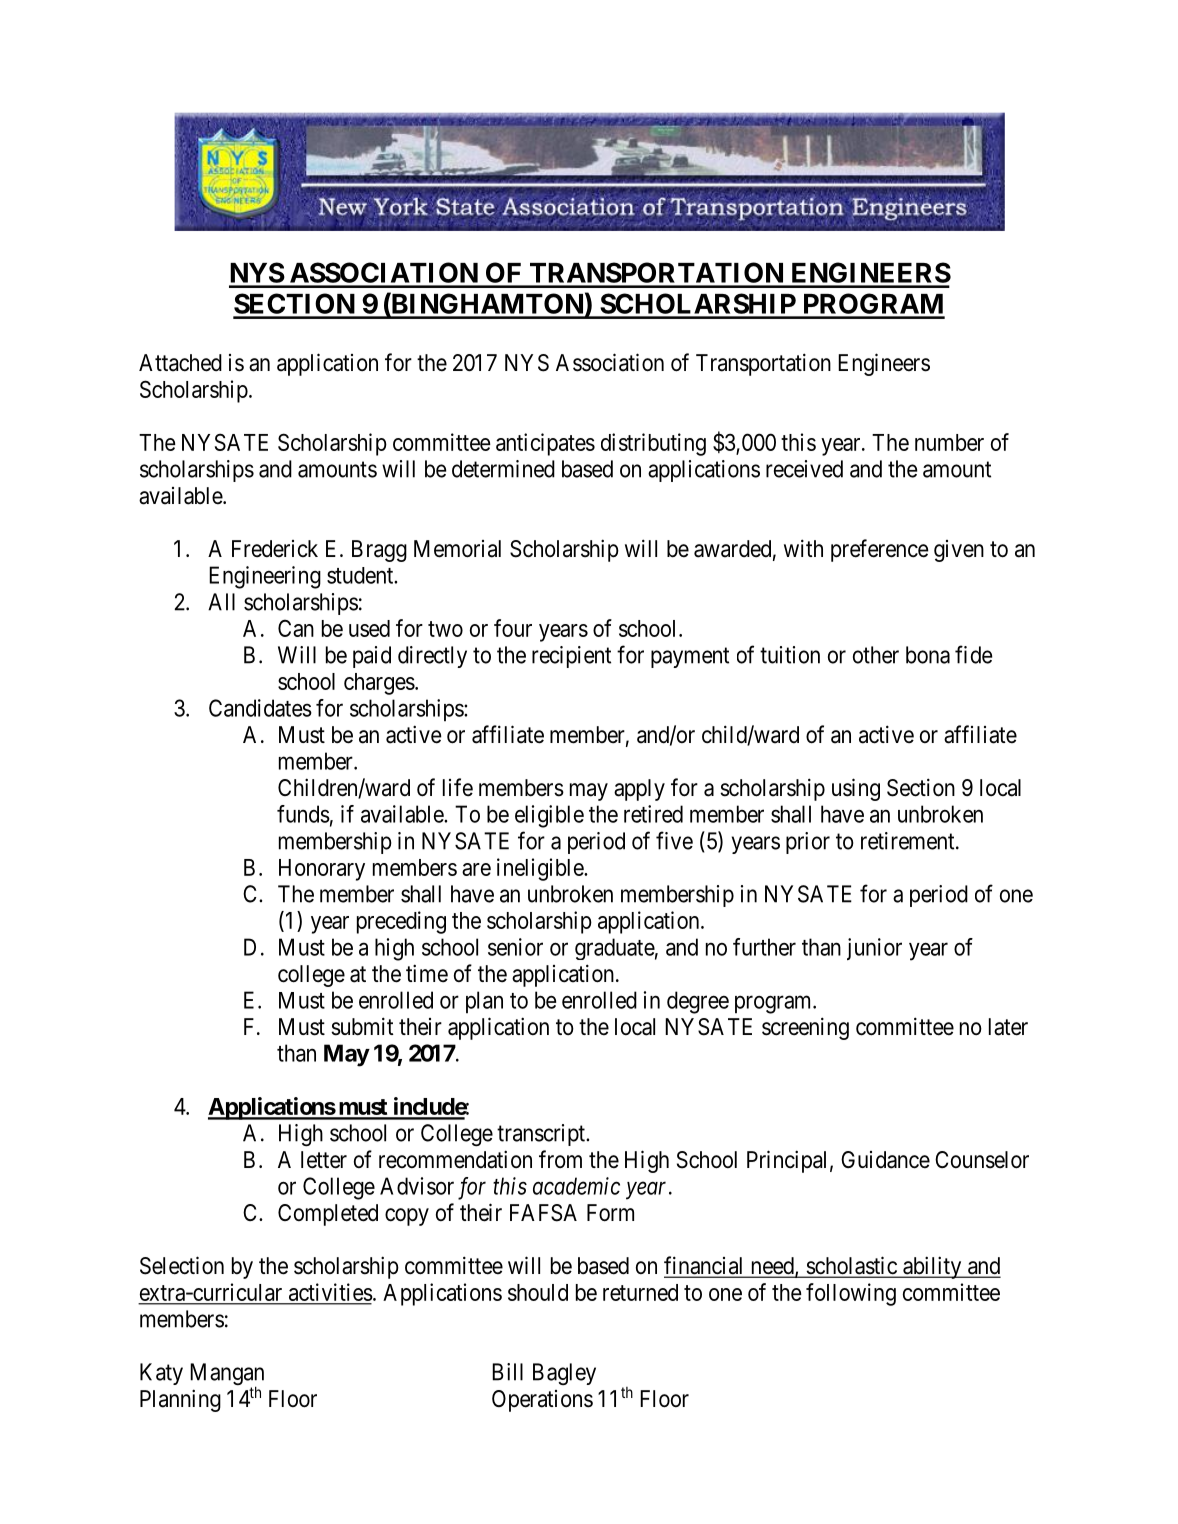 The width and height of the document is (1178, 1524). I want to click on recipient, so click(571, 657).
